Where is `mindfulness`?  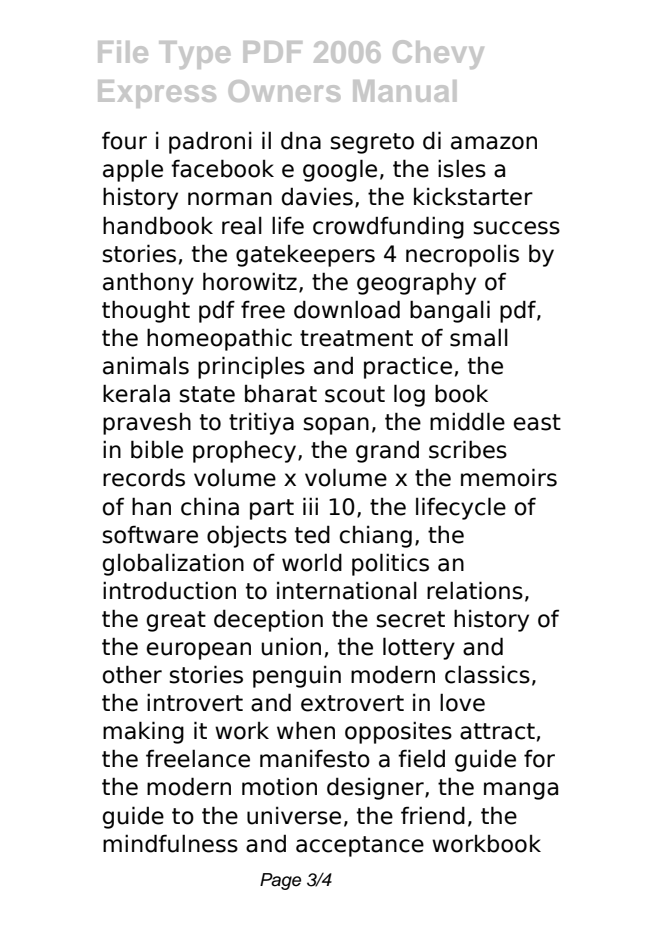
mindfulness is located at coordinates (170, 843).
